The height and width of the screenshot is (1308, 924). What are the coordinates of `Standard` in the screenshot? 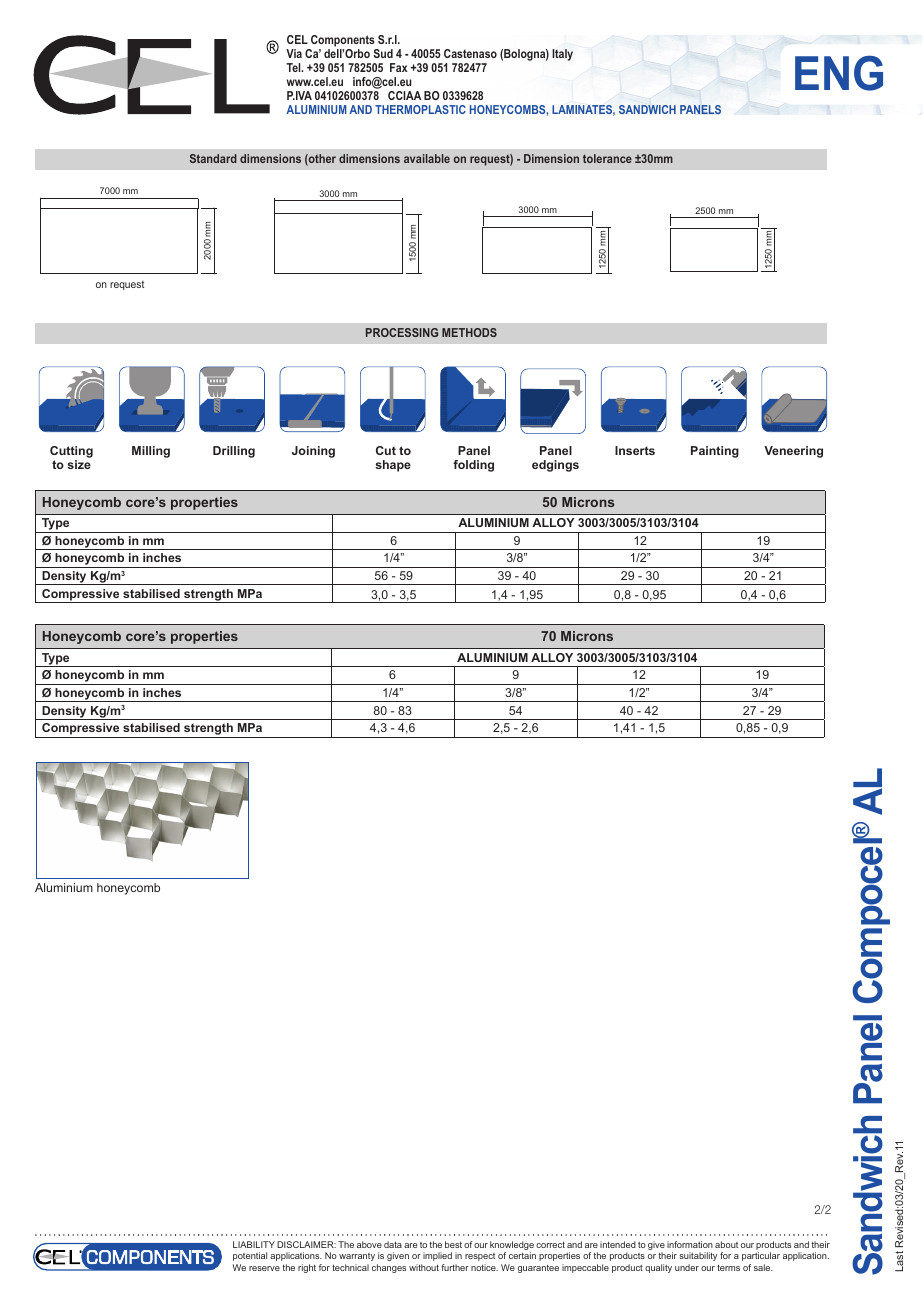 It's located at (213, 158).
